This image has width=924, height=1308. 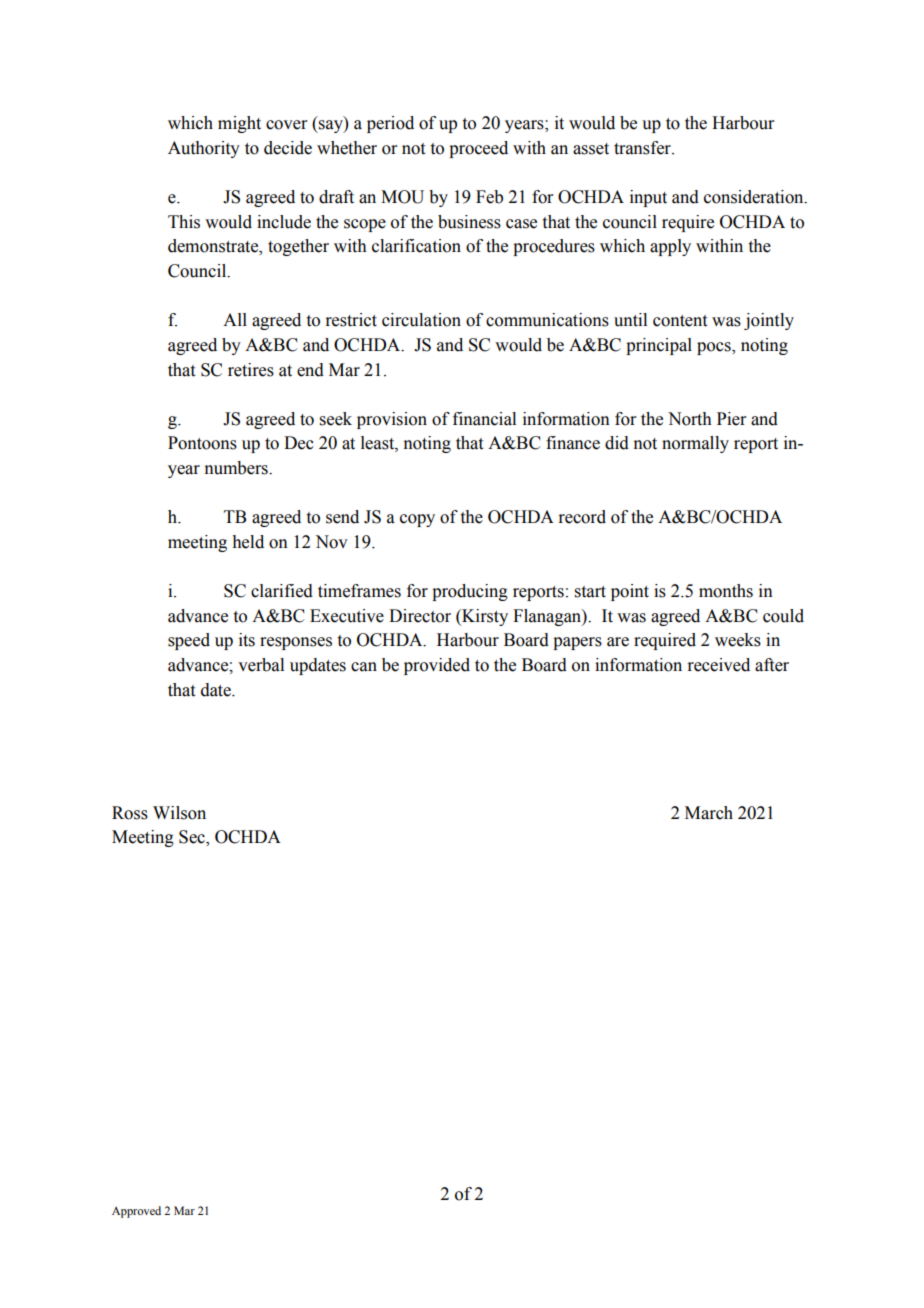 What do you see at coordinates (204, 149) in the image?
I see `Authority` at bounding box center [204, 149].
